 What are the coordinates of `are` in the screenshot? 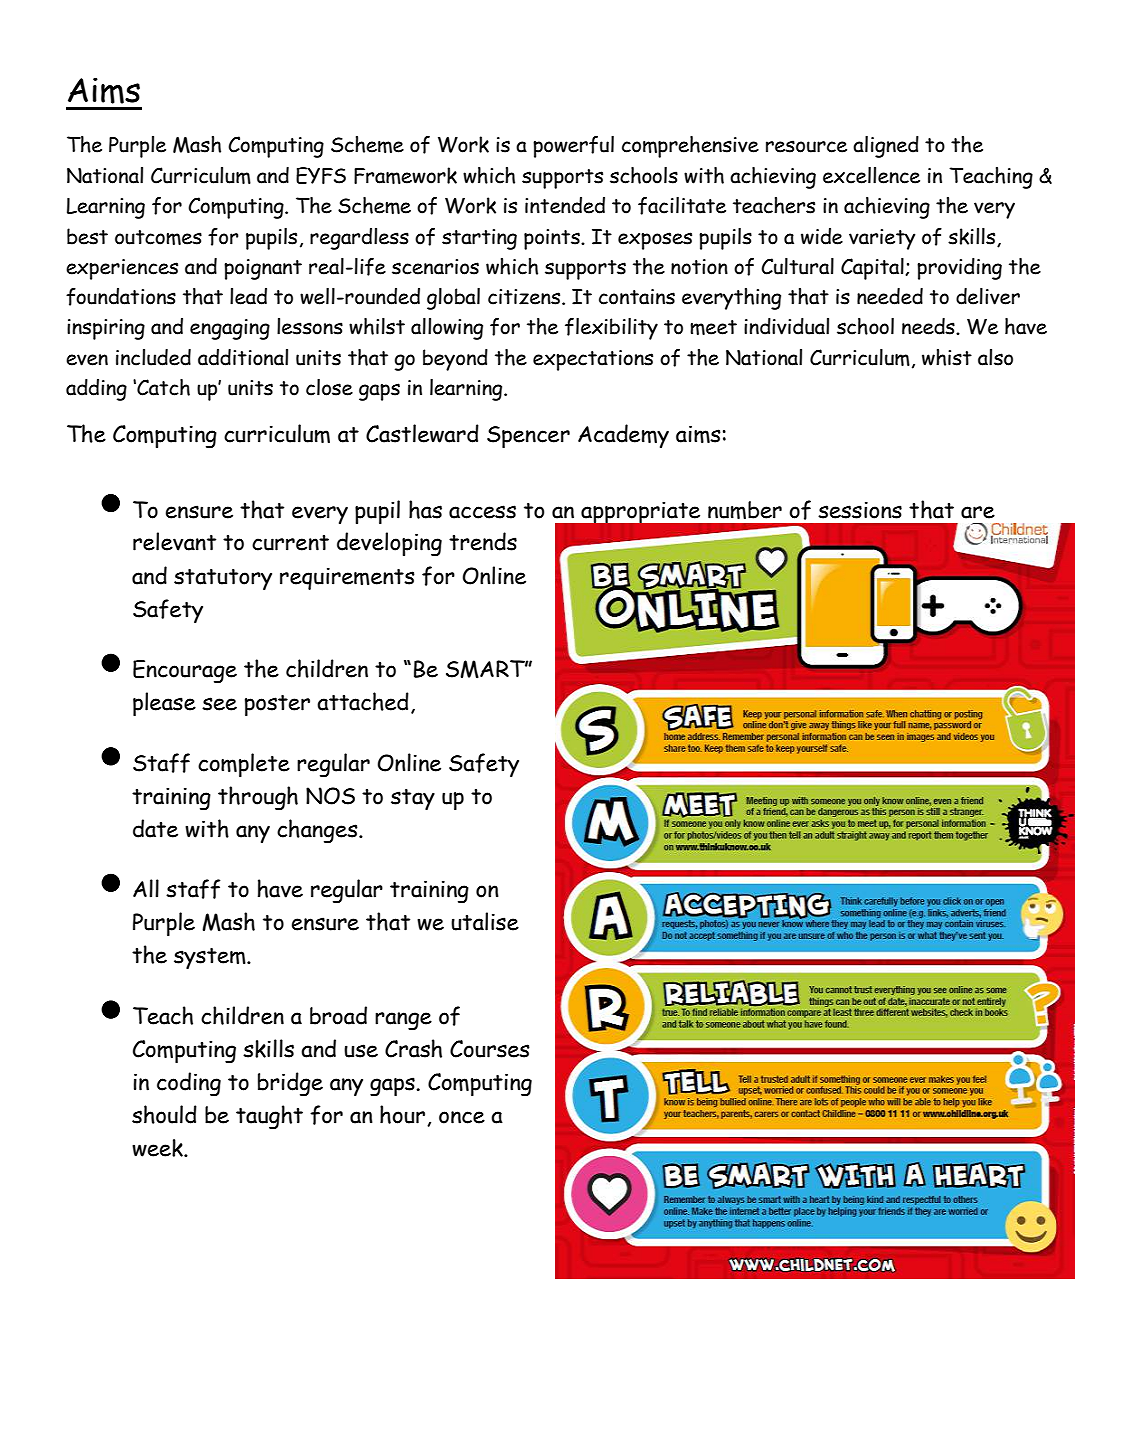 It's located at (978, 512).
